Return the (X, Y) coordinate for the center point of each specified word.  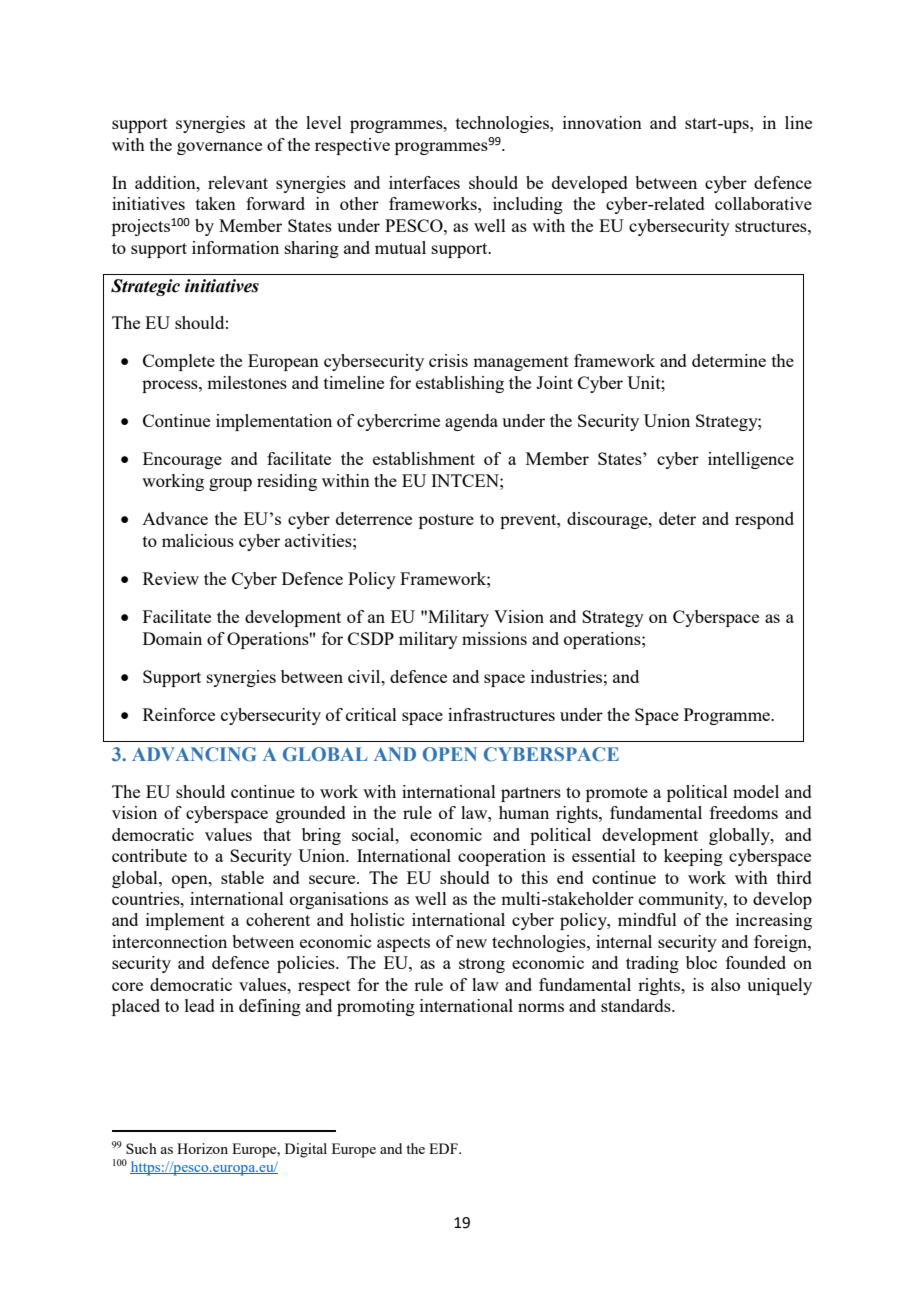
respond (764, 520)
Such (141, 1148)
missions (494, 638)
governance (219, 148)
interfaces (424, 182)
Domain (172, 638)
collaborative (763, 203)
